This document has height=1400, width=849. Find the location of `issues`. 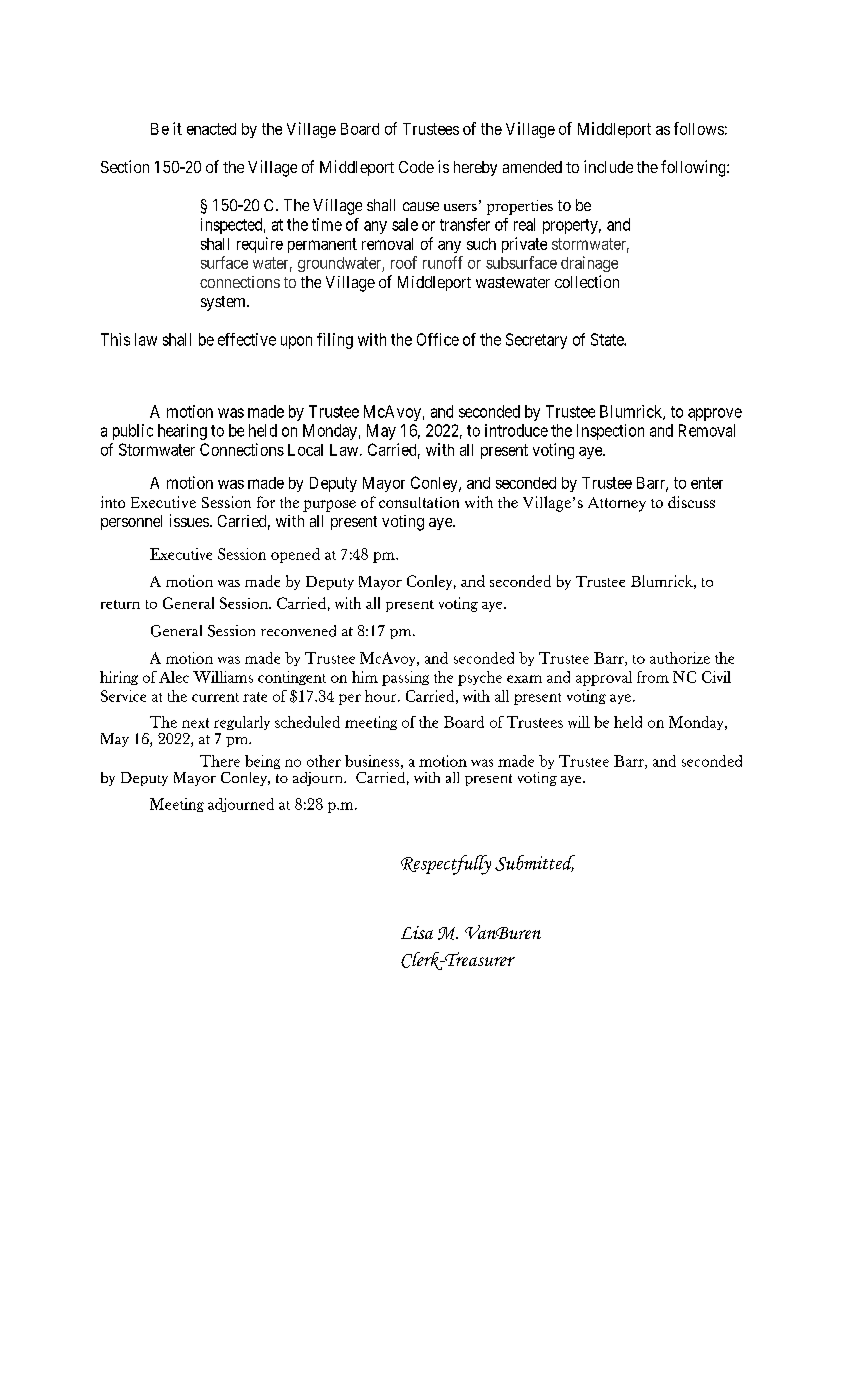

issues is located at coordinates (189, 520).
